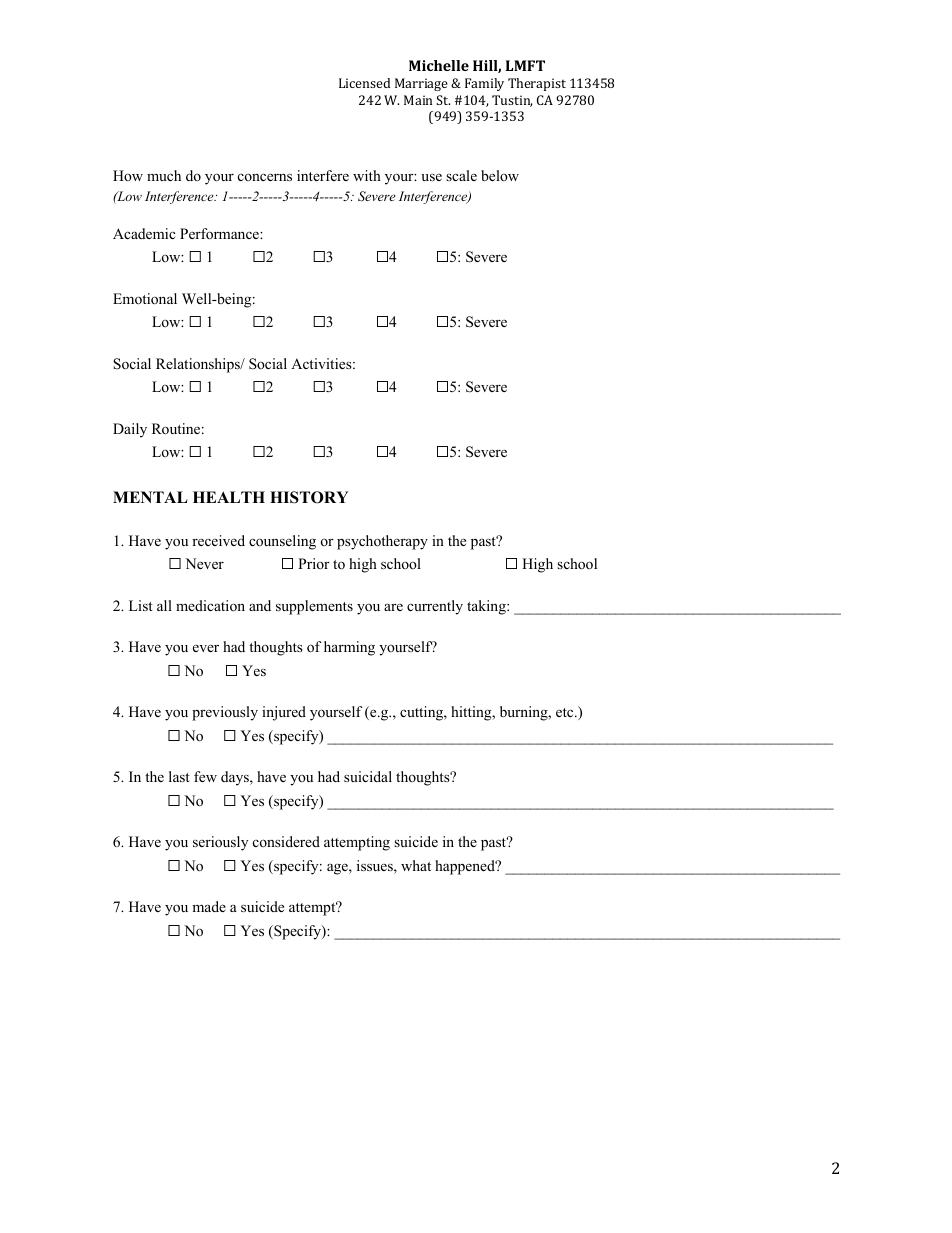  What do you see at coordinates (209, 906) in the screenshot?
I see `made` at bounding box center [209, 906].
